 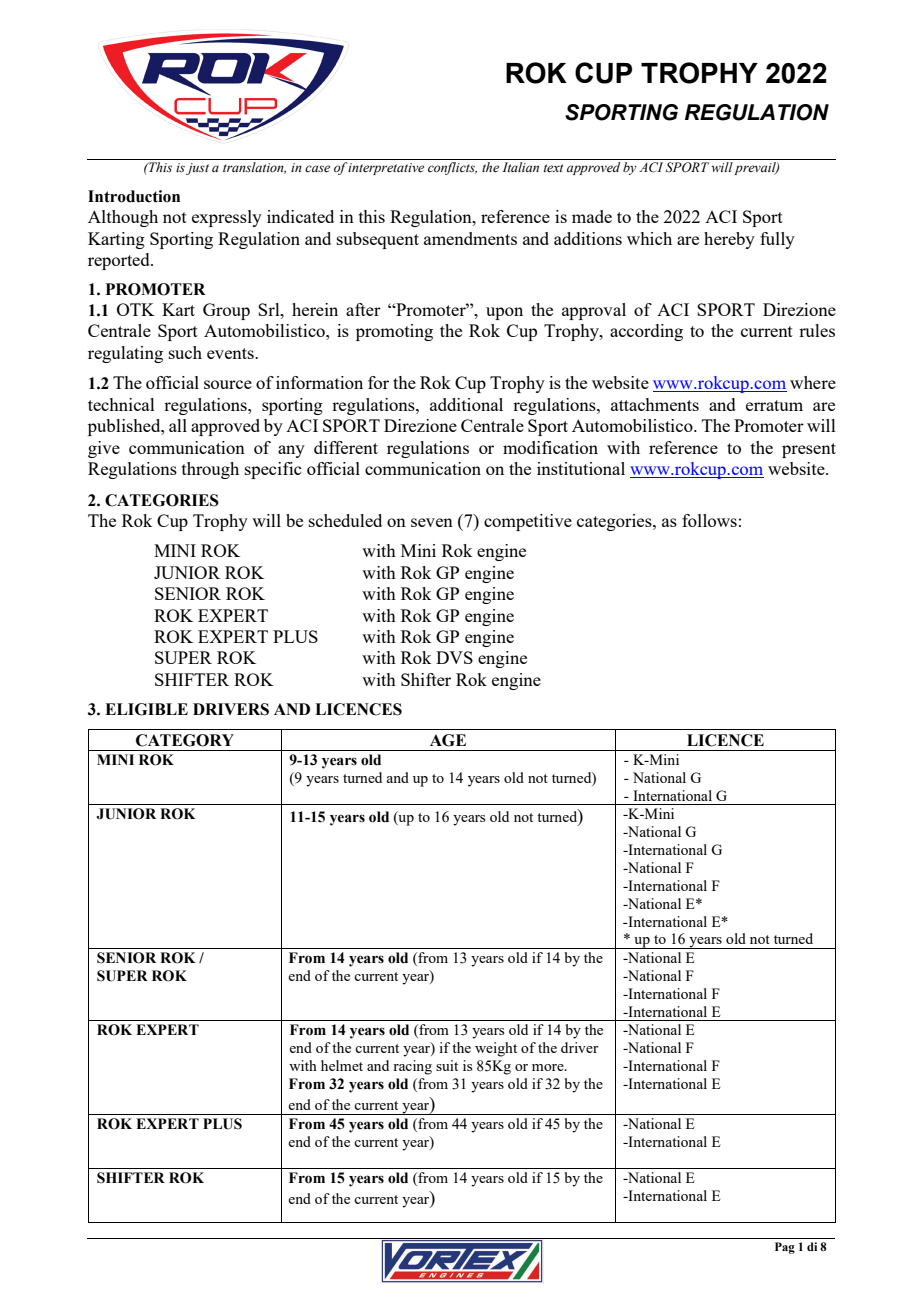 What do you see at coordinates (185, 740) in the screenshot?
I see `CATEGORY` at bounding box center [185, 740].
